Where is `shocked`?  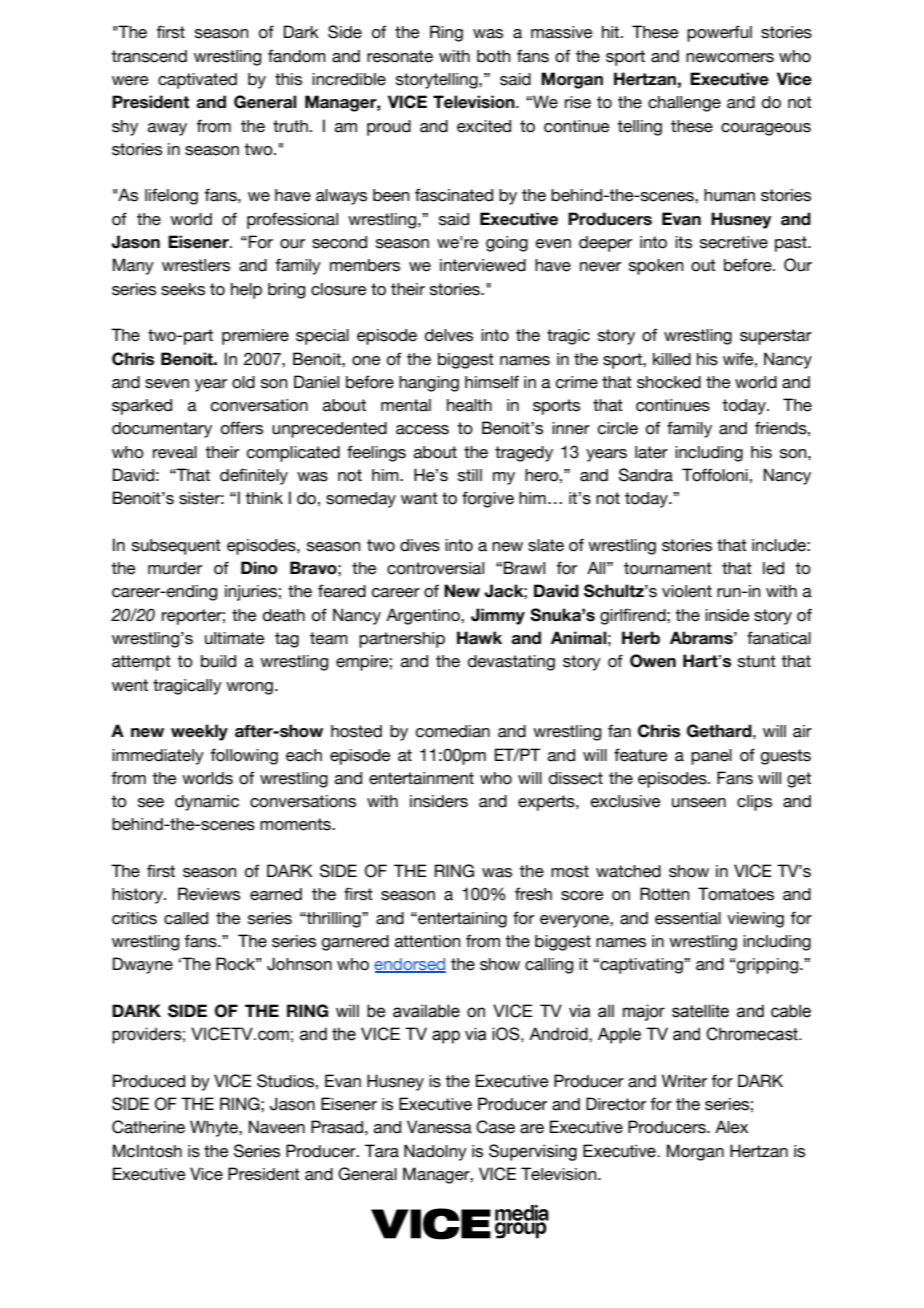
shocked is located at coordinates (669, 382).
